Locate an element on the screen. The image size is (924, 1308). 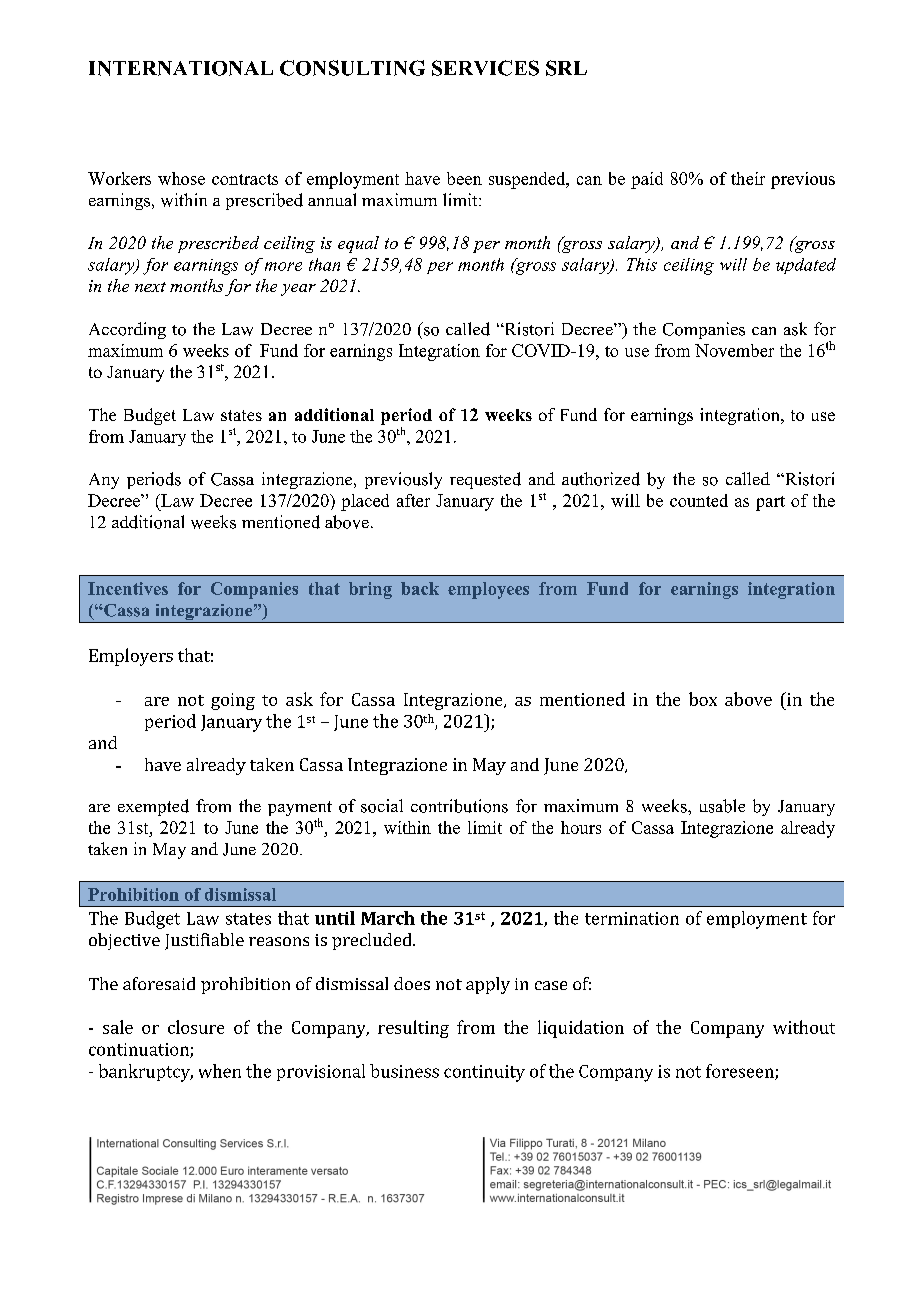
INTERNATIONAL is located at coordinates (181, 68).
